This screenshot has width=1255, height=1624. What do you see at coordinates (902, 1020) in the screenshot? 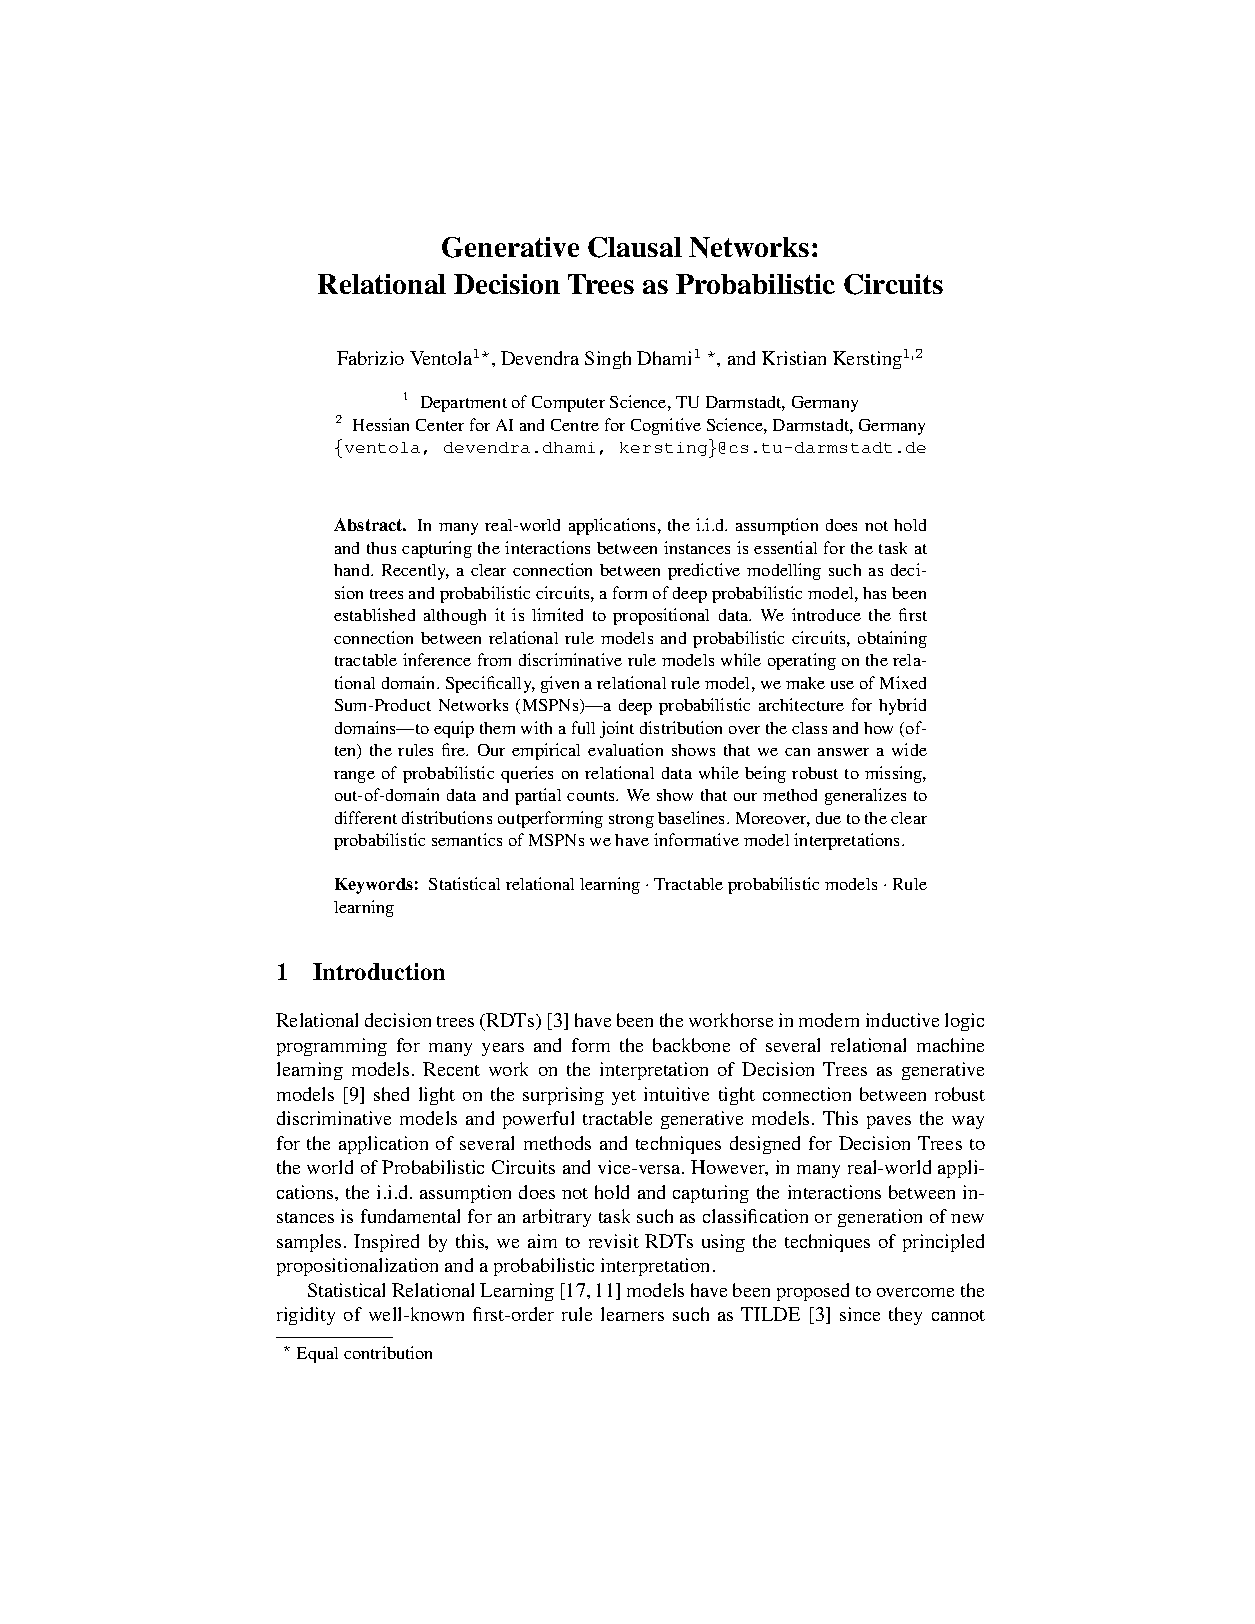
I see `inductive` at bounding box center [902, 1020].
